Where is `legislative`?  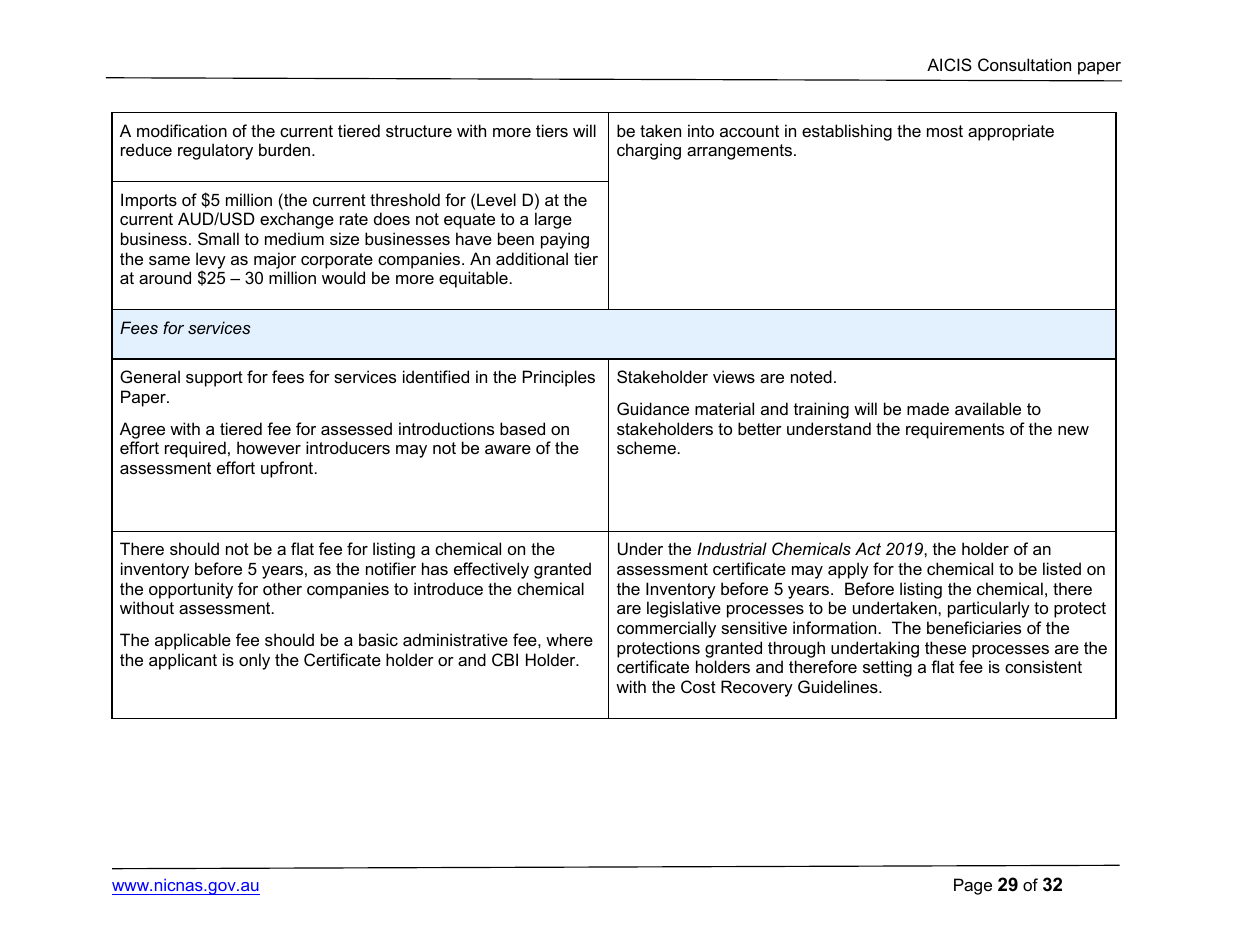 legislative is located at coordinates (684, 609).
